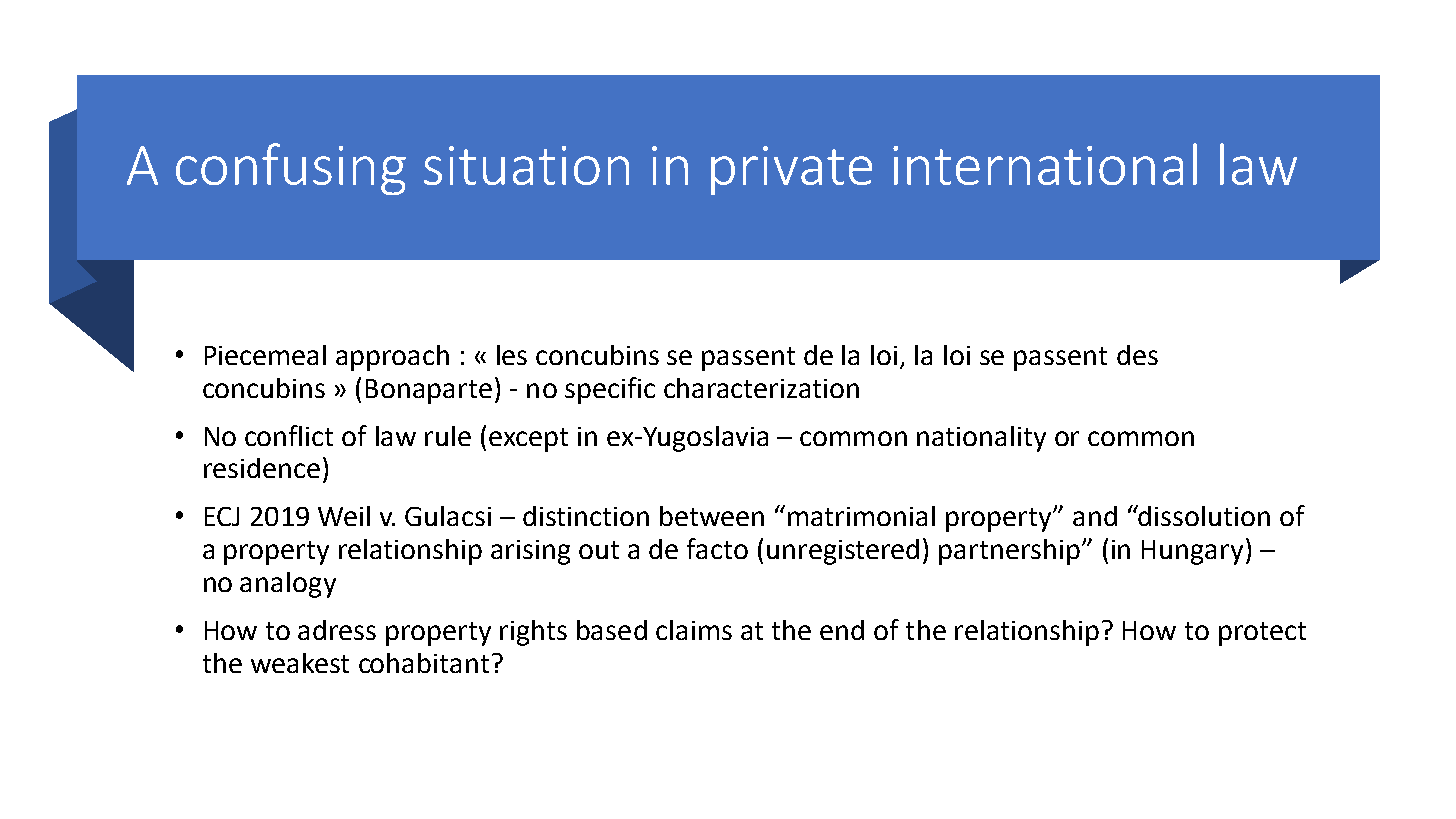 Image resolution: width=1456 pixels, height=819 pixels. What do you see at coordinates (791, 170) in the screenshot?
I see `private` at bounding box center [791, 170].
